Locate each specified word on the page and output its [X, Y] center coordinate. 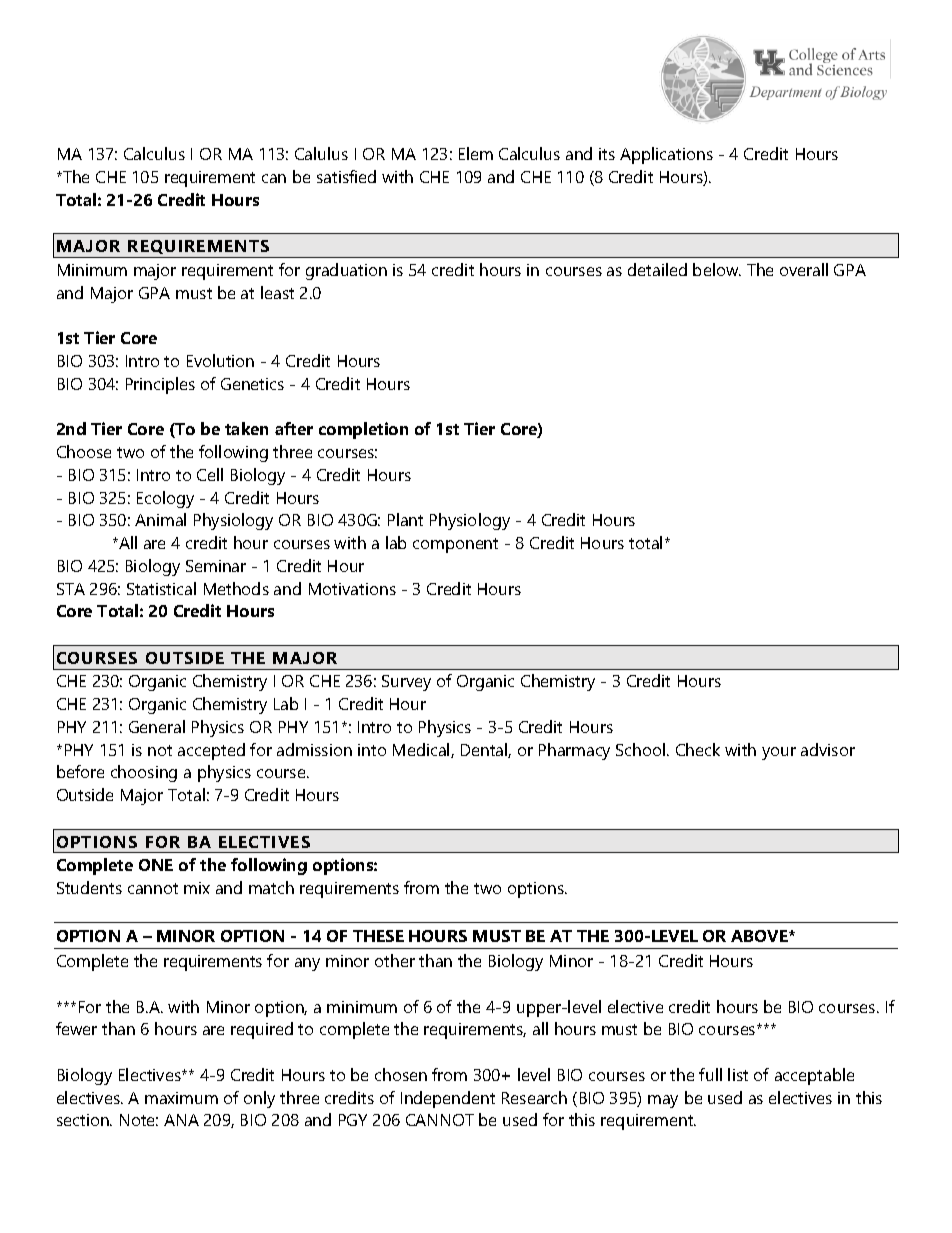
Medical [422, 750]
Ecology [165, 499]
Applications [666, 155]
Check [698, 749]
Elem [476, 153]
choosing [144, 773]
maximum [181, 1098]
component [455, 545]
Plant [405, 519]
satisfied [346, 176]
